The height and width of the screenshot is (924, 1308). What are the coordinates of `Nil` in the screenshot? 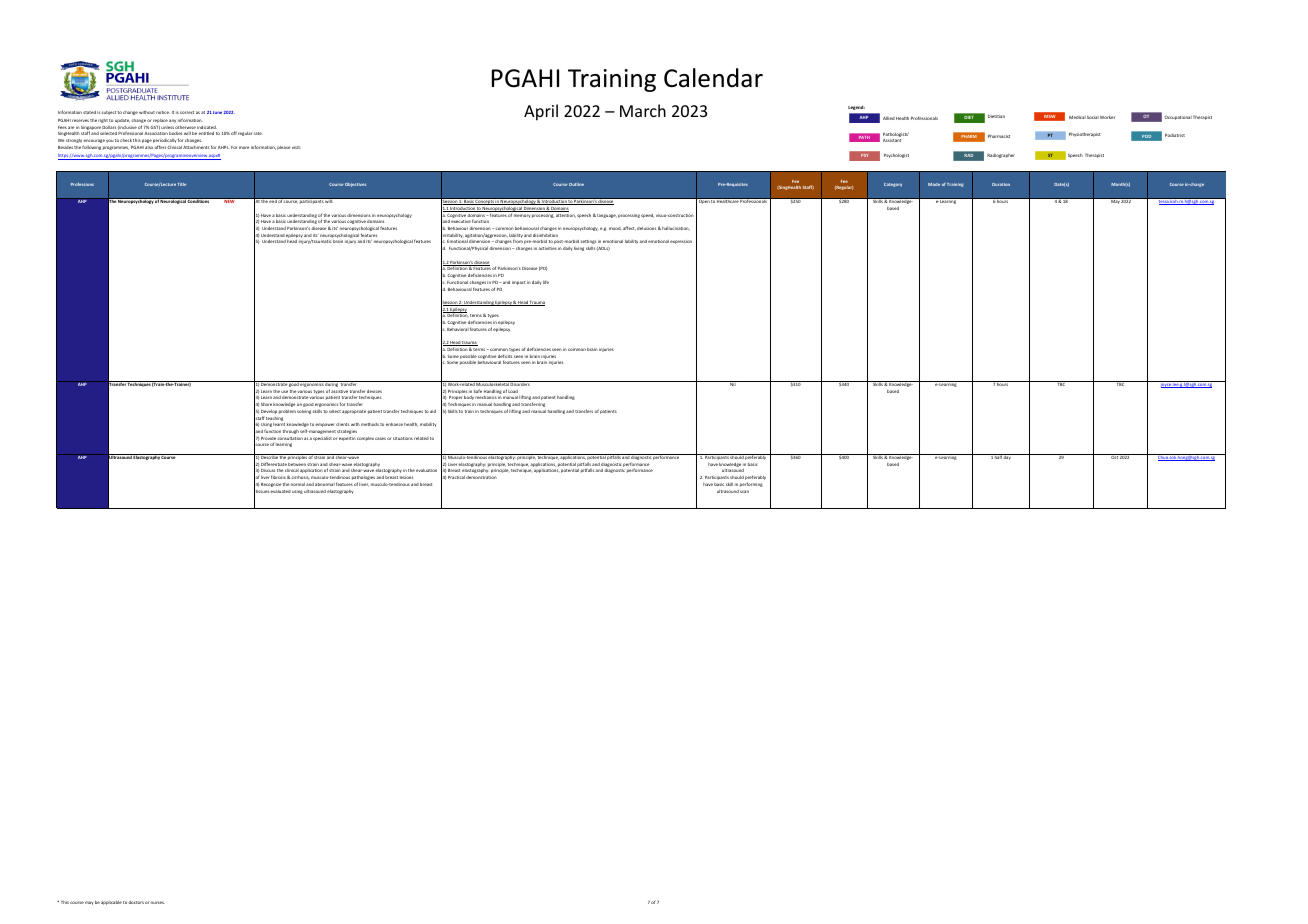 It's located at (733, 383).
